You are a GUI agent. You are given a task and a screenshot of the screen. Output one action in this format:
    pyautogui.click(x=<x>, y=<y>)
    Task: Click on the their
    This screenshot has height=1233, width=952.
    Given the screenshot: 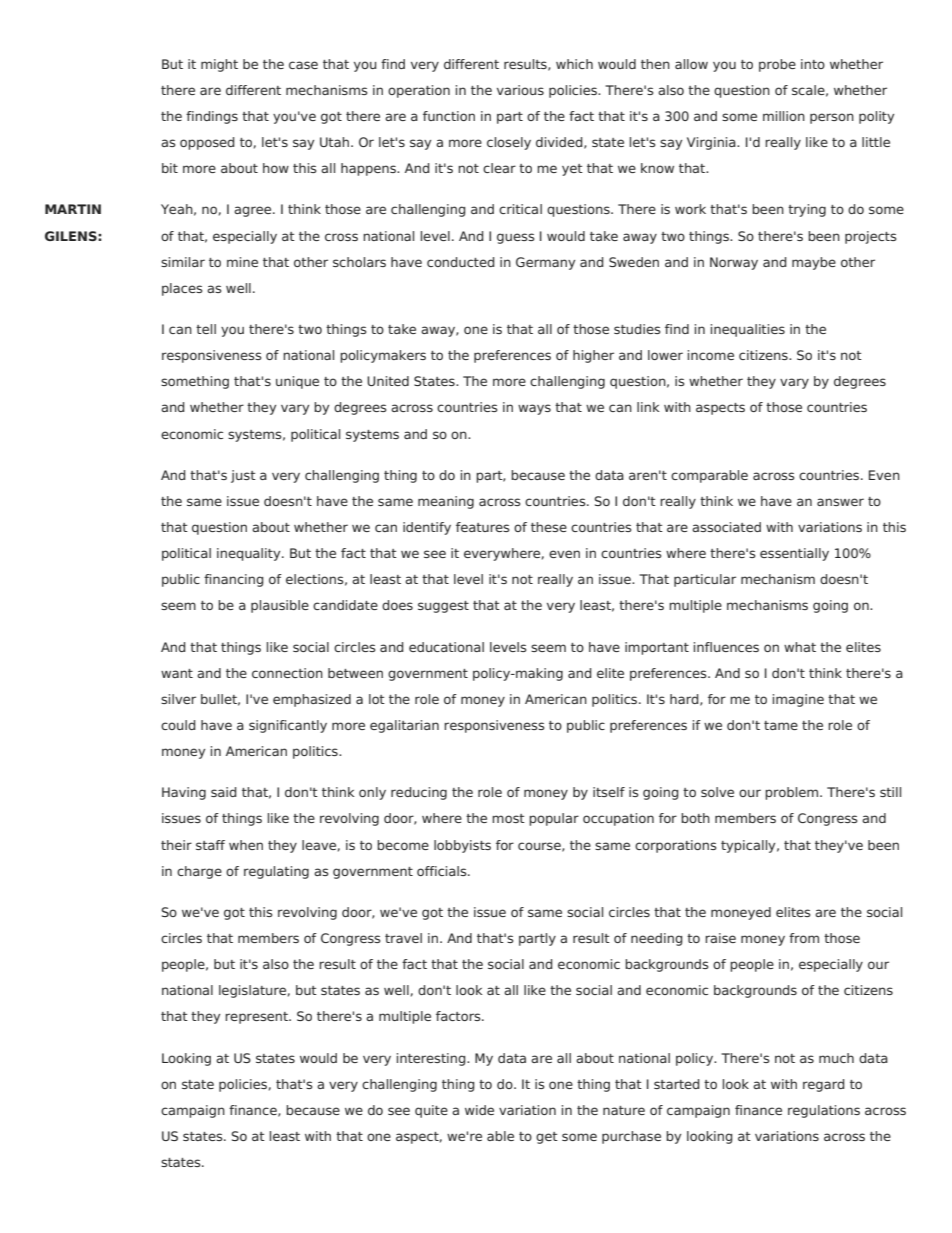 What is the action you would take?
    pyautogui.click(x=176, y=845)
